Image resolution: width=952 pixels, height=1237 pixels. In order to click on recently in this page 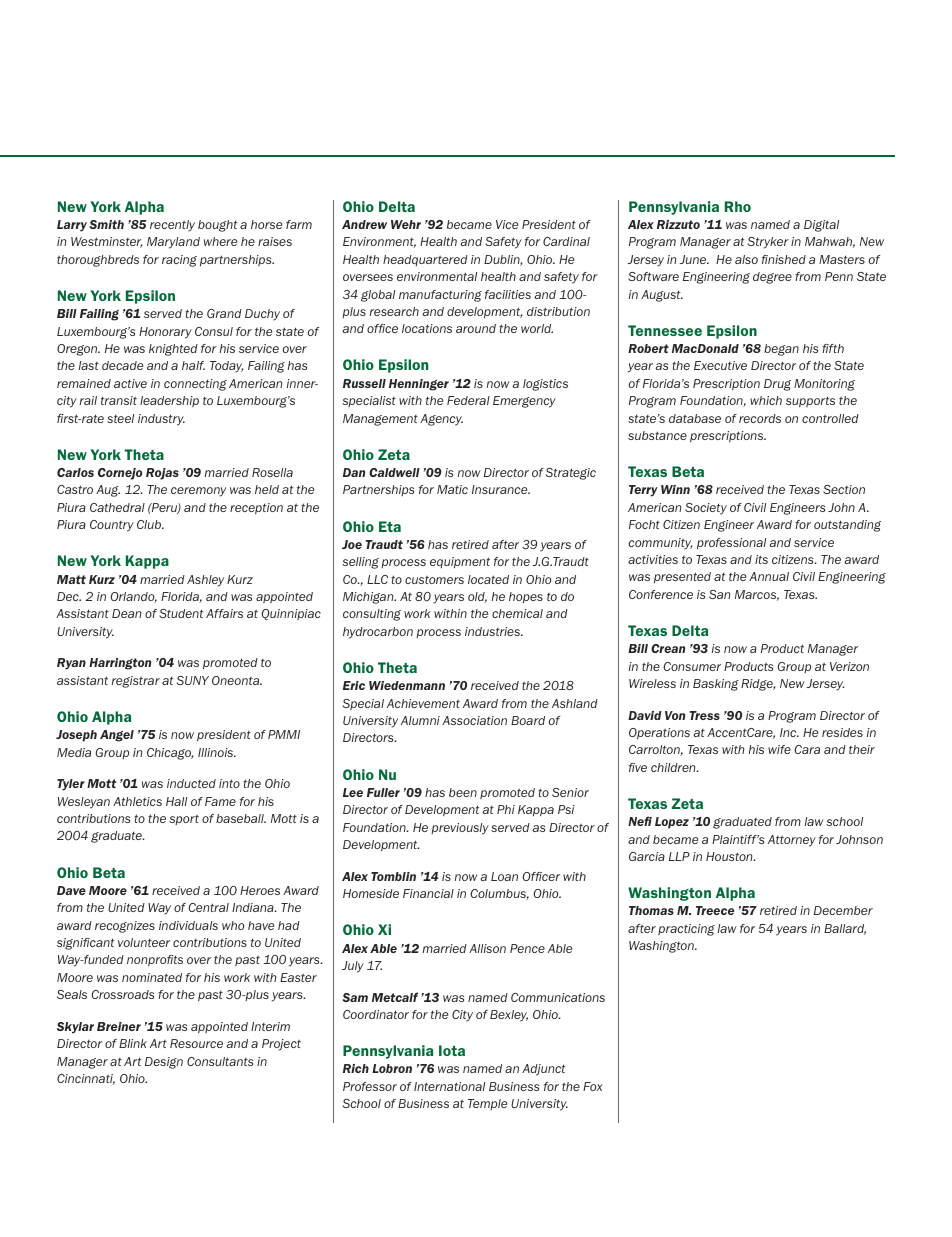, I will do `click(172, 226)`.
